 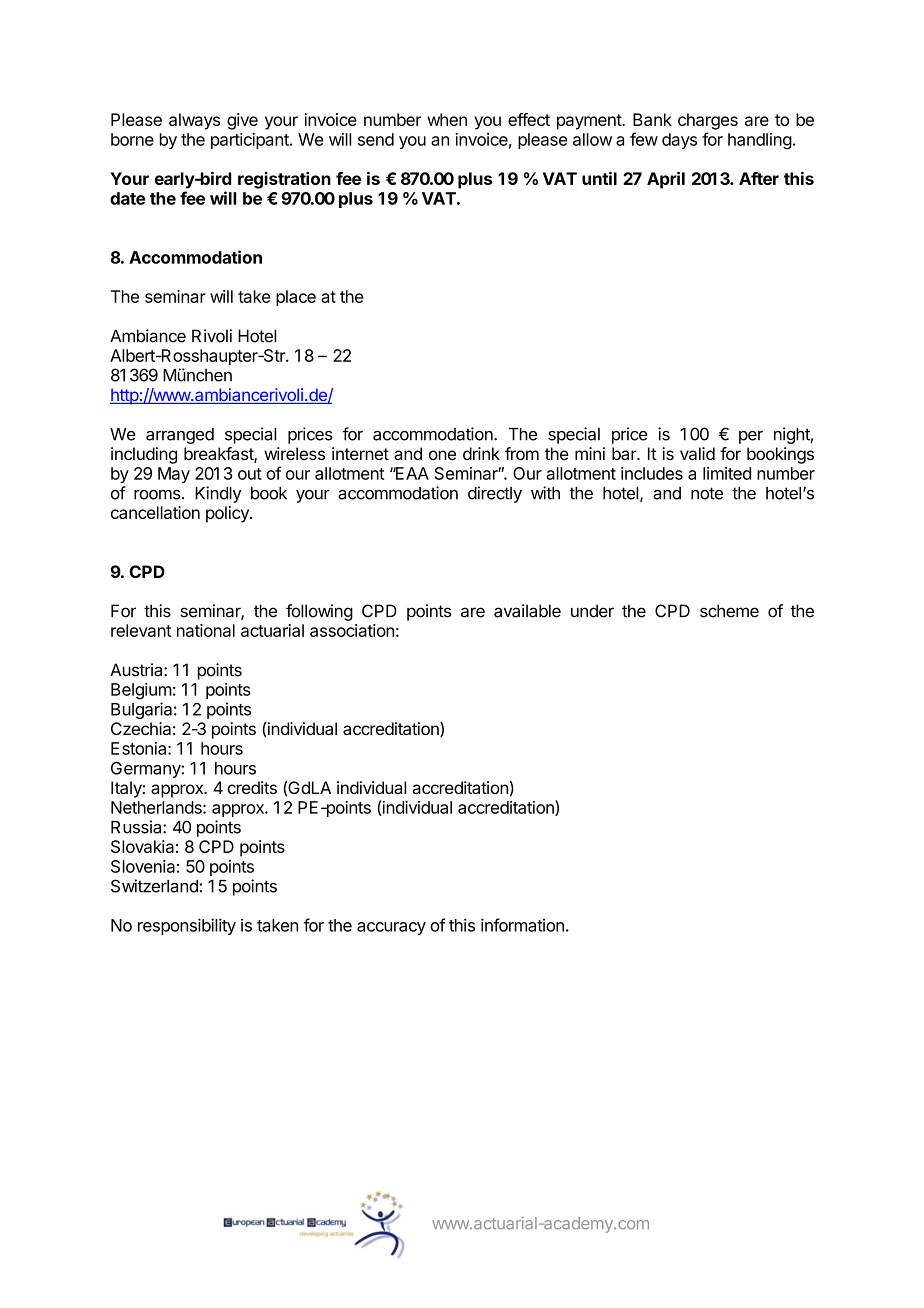 What do you see at coordinates (697, 453) in the screenshot?
I see `valid` at bounding box center [697, 453].
